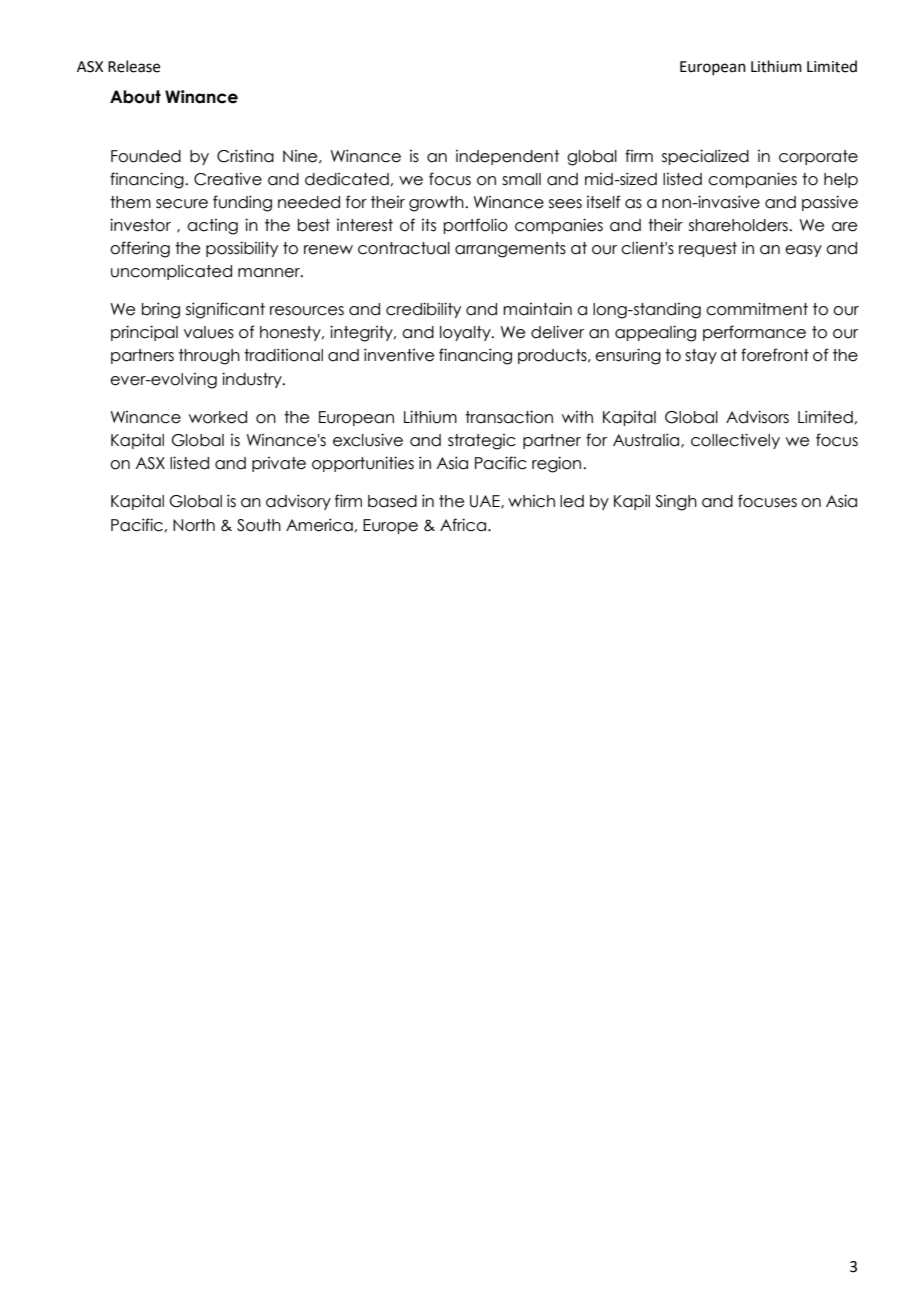  I want to click on worked, so click(218, 417).
